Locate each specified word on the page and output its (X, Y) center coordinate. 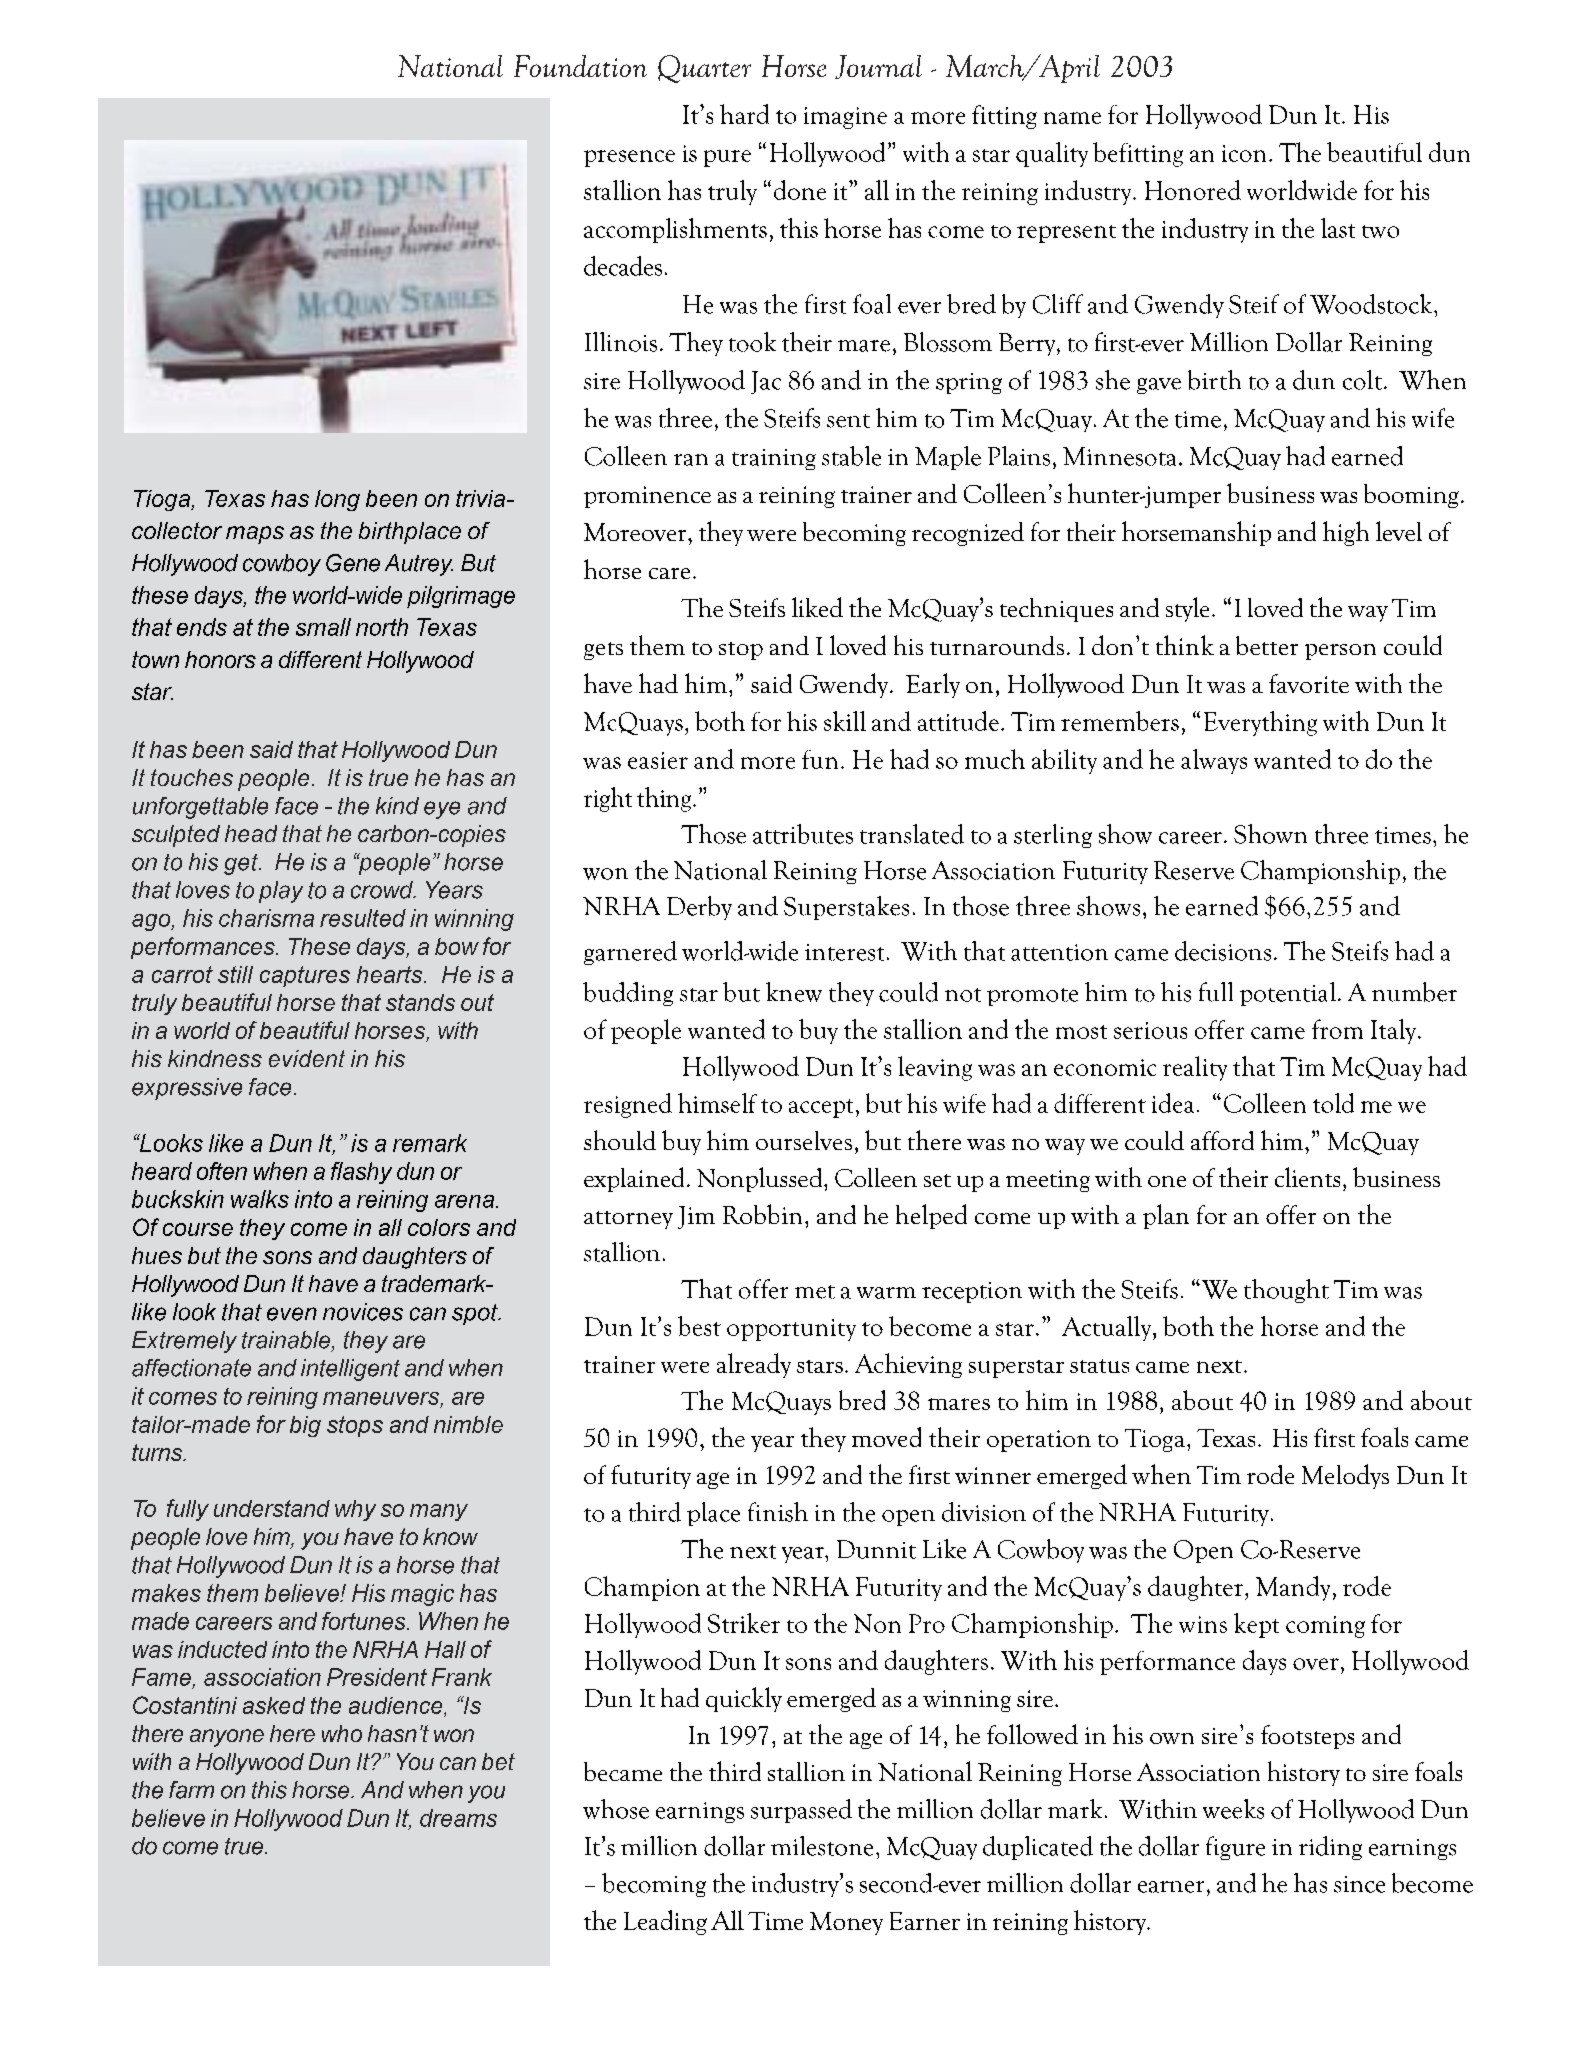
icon (1244, 153)
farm (191, 1790)
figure (1235, 1848)
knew (794, 992)
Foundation (580, 66)
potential (1288, 994)
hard (744, 114)
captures (305, 976)
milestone (822, 1846)
